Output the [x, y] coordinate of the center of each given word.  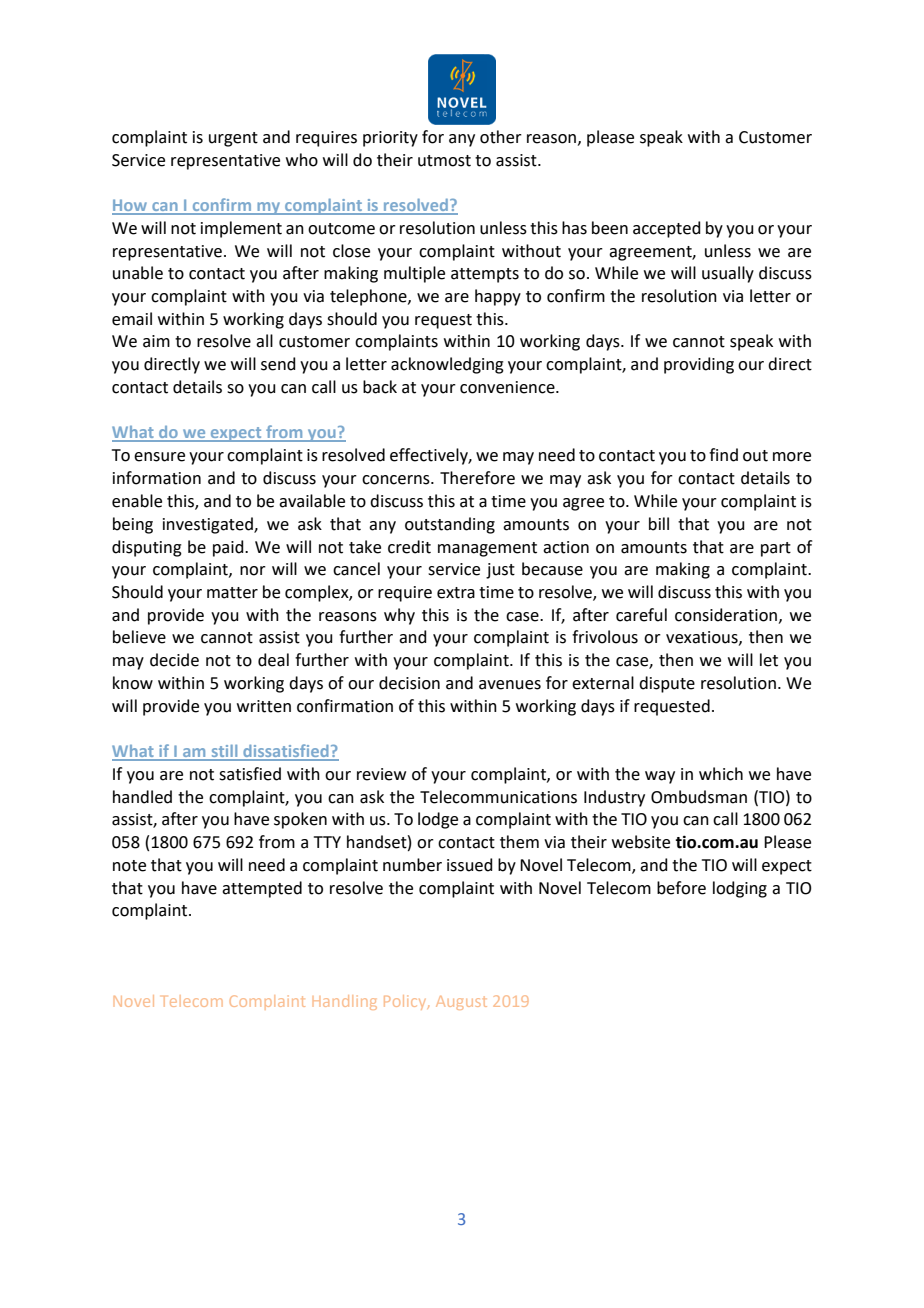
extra [456, 593]
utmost [444, 161]
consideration [726, 615]
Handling [345, 1002]
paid [229, 548]
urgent [233, 139]
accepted [667, 229]
